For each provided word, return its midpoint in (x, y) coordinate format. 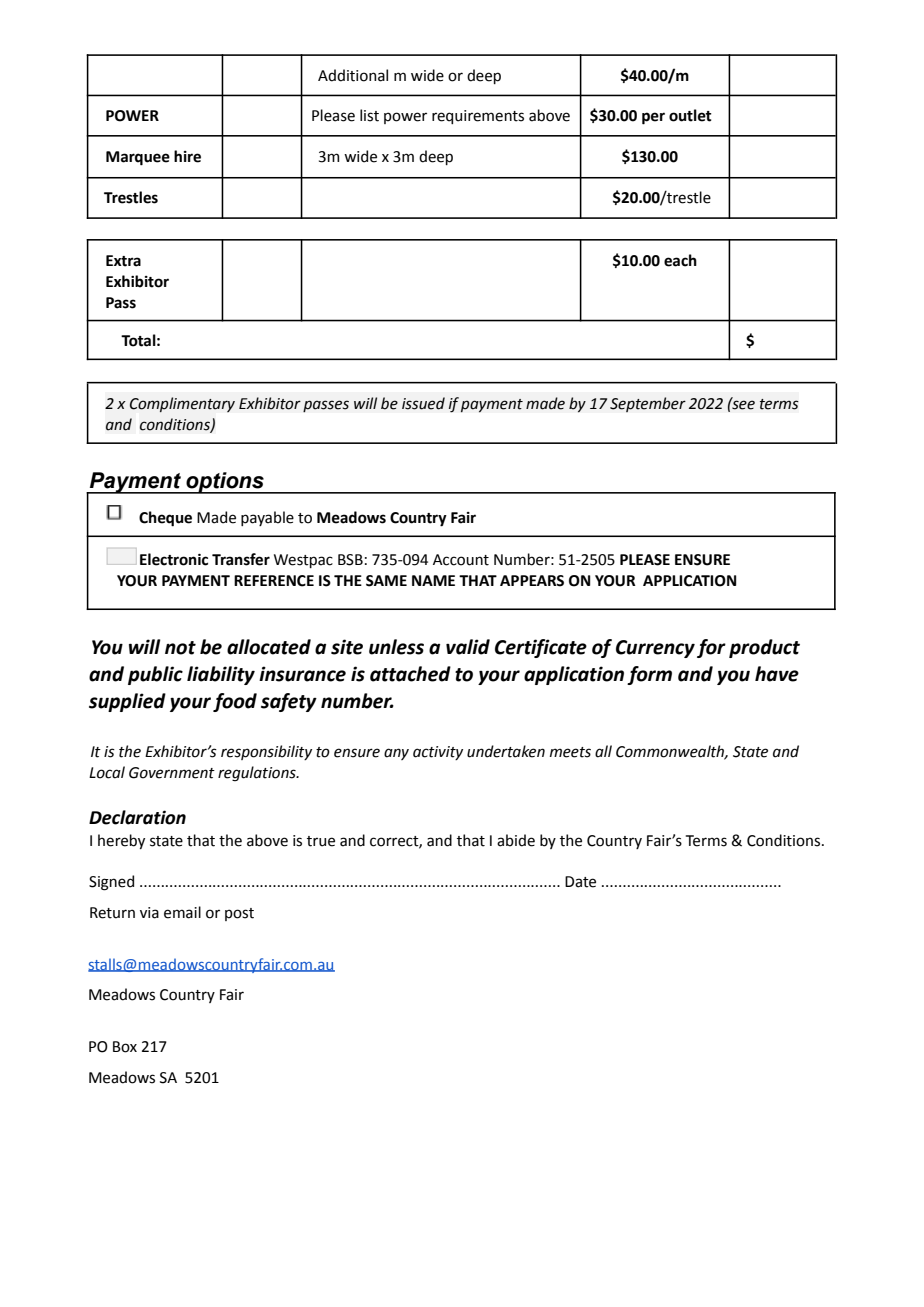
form (649, 675)
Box (125, 1047)
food (235, 702)
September (648, 404)
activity (438, 753)
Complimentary (182, 404)
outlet (690, 115)
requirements (478, 117)
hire (187, 156)
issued (423, 403)
